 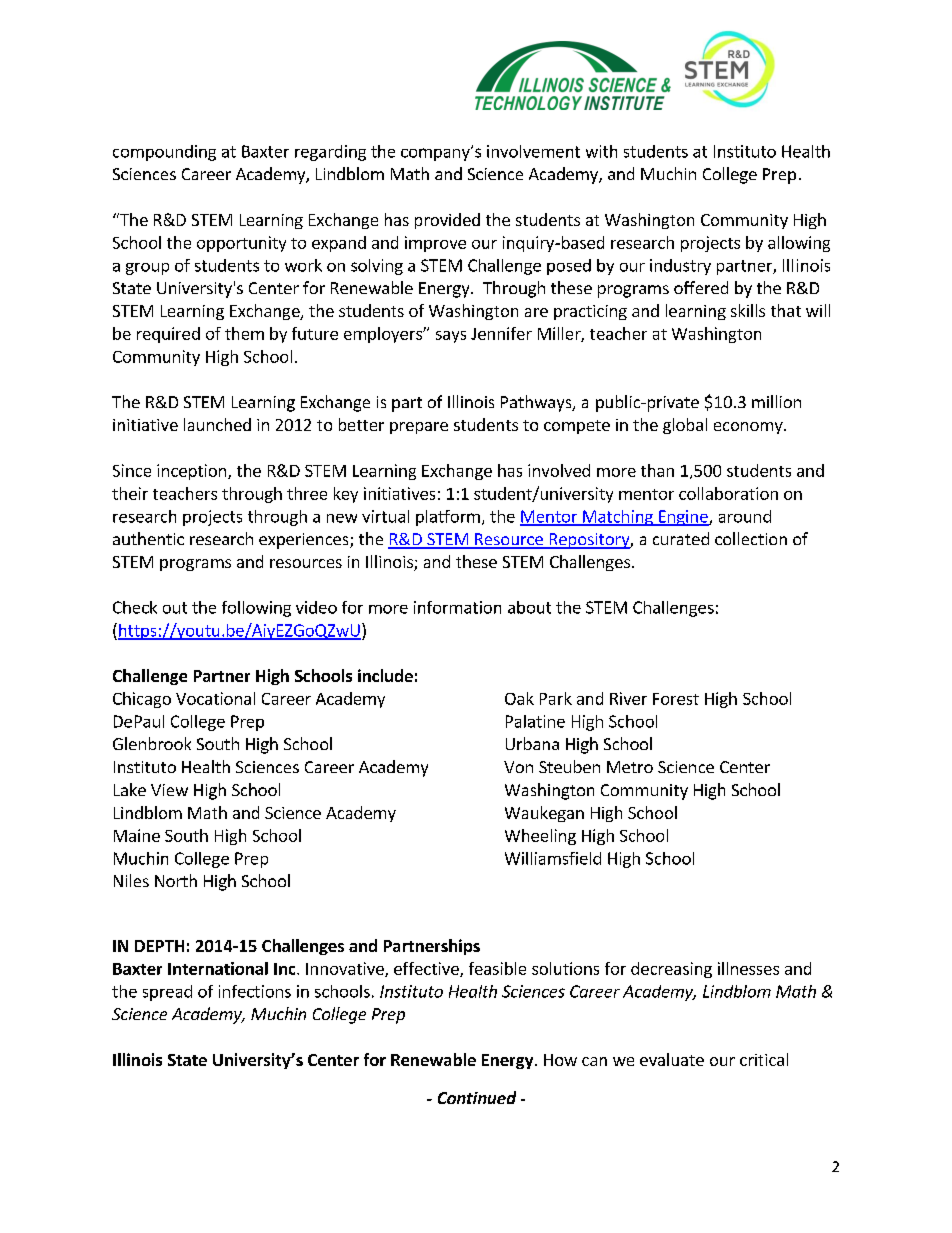 What do you see at coordinates (477, 1097) in the screenshot?
I see `Continued` at bounding box center [477, 1097].
